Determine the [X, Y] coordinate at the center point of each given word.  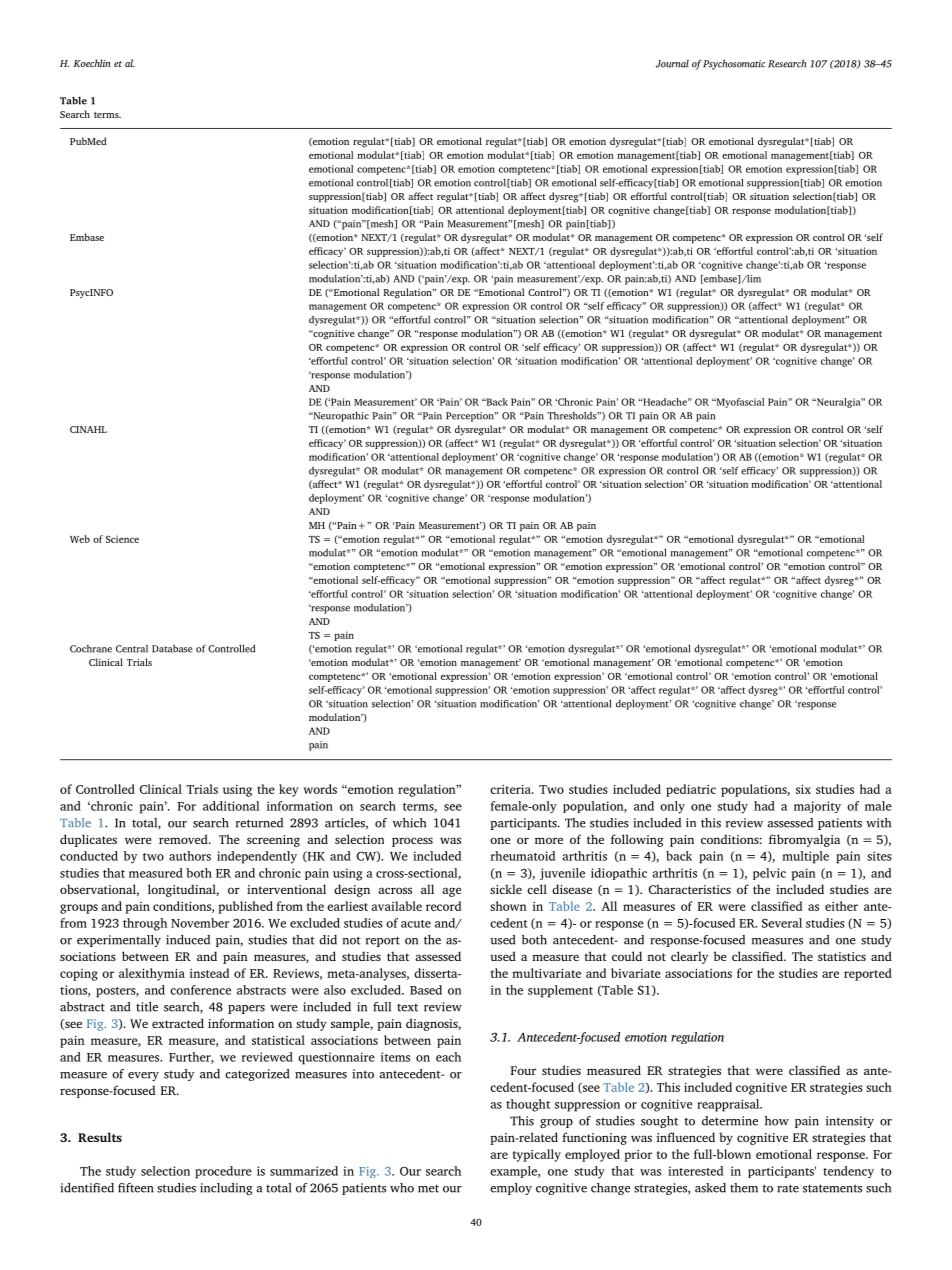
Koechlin [92, 63]
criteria [511, 789]
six [803, 789]
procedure [223, 1172]
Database [172, 649]
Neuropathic [340, 417]
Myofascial [739, 403]
